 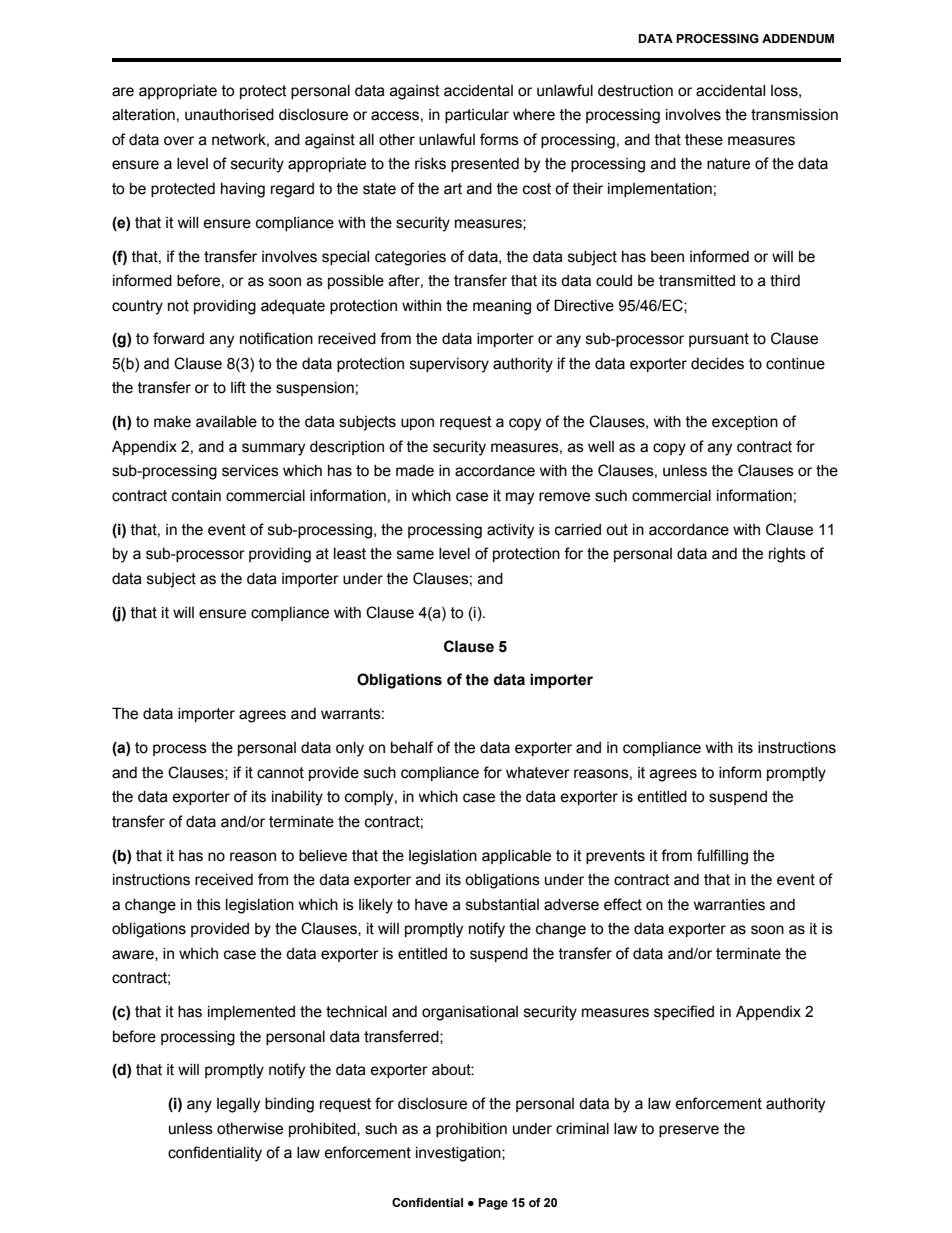 What do you see at coordinates (477, 116) in the screenshot?
I see `particular` at bounding box center [477, 116].
